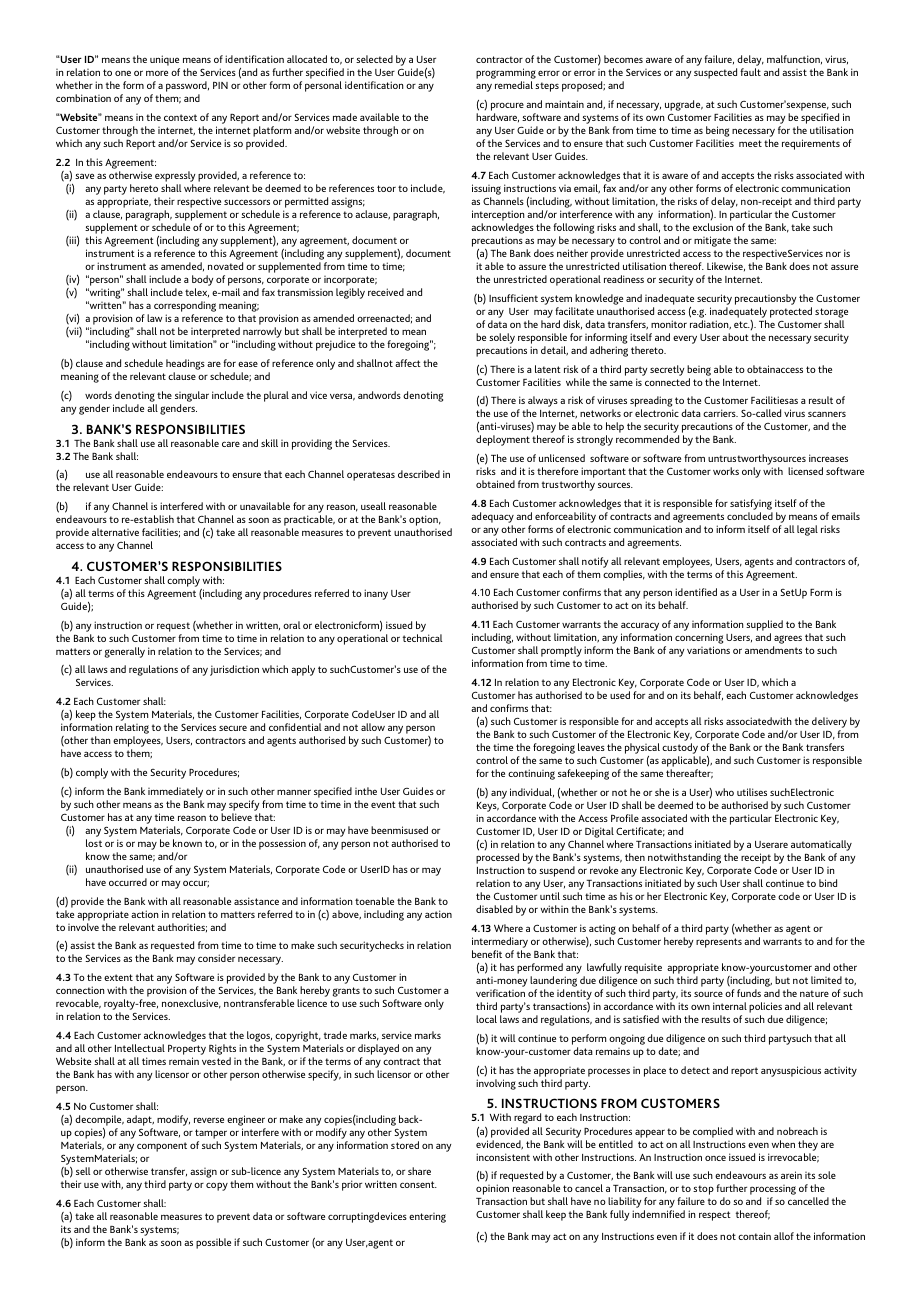 Image resolution: width=924 pixels, height=1308 pixels. Describe the element at coordinates (488, 807) in the document. I see `Keys` at that location.
